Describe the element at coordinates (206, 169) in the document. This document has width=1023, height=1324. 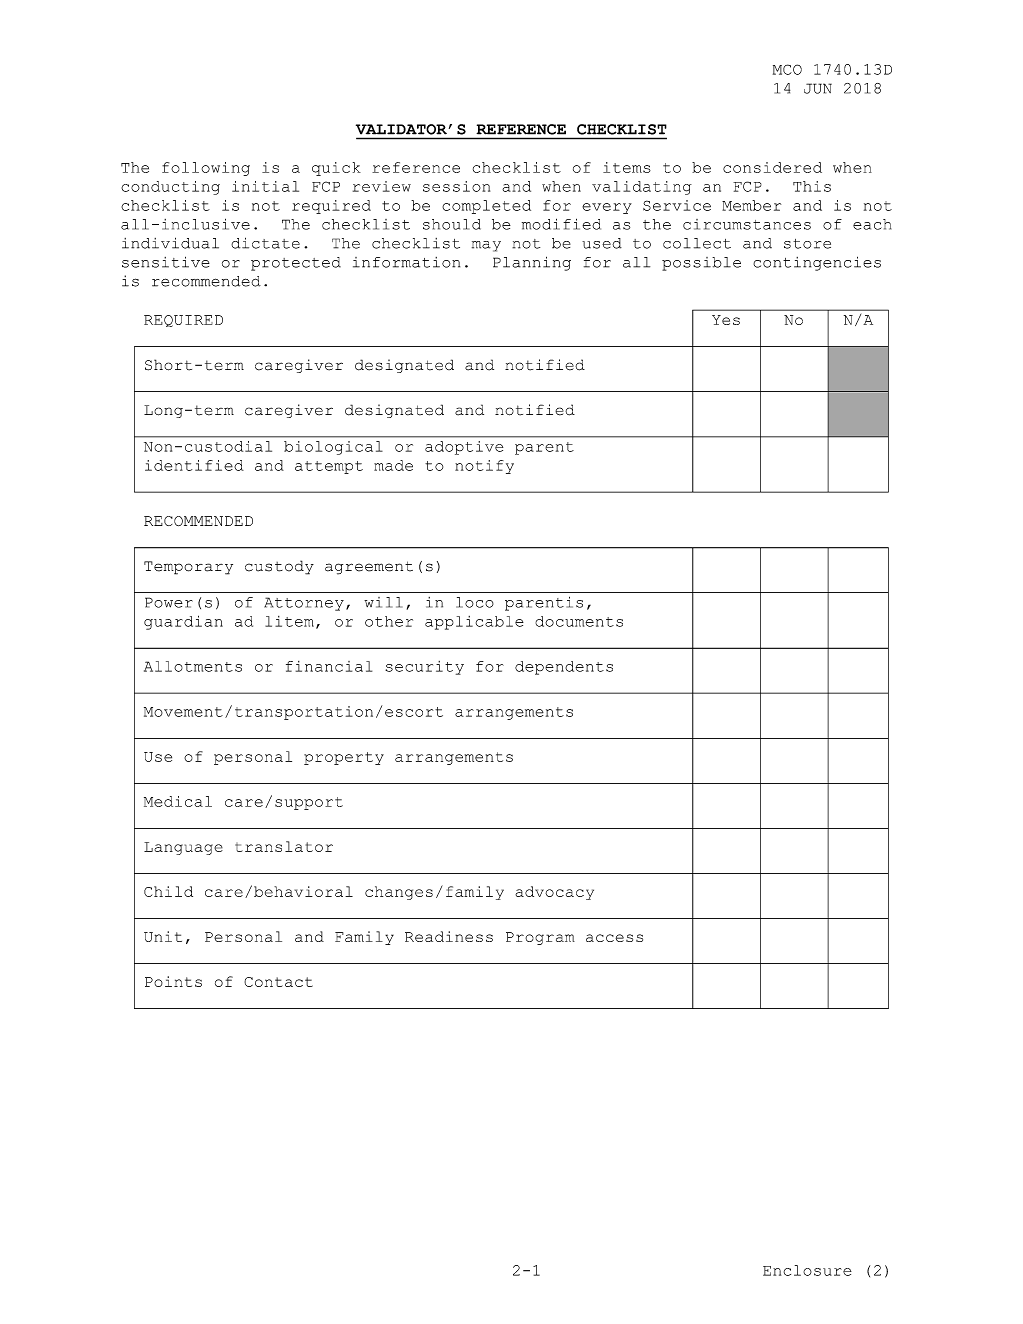
I see `following` at that location.
